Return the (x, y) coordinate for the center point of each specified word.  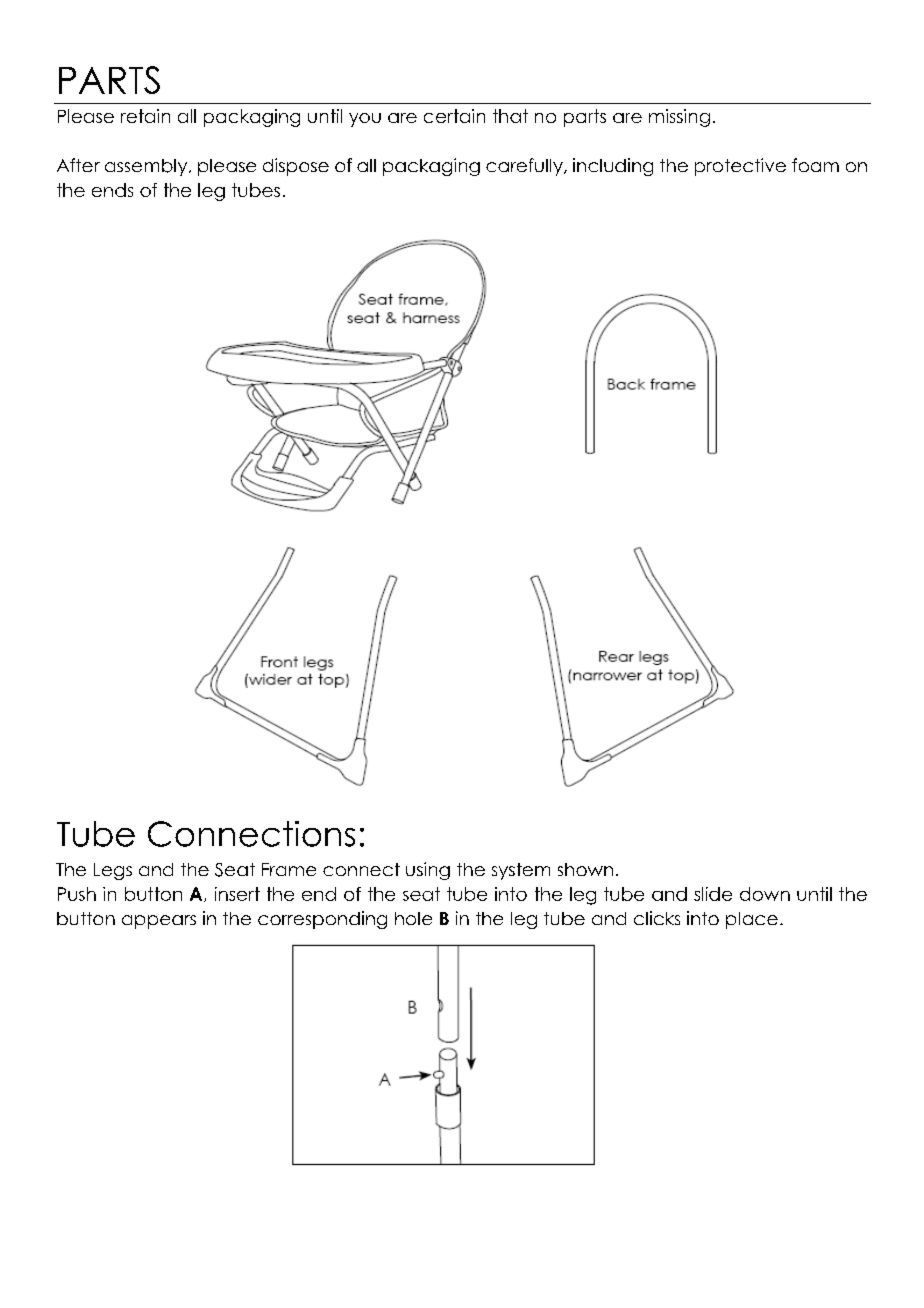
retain (145, 116)
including (613, 167)
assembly (147, 167)
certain (454, 116)
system (521, 871)
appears (159, 922)
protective (740, 167)
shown (585, 869)
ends (112, 190)
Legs (113, 871)
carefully (525, 167)
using (428, 871)
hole (413, 918)
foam (815, 165)
